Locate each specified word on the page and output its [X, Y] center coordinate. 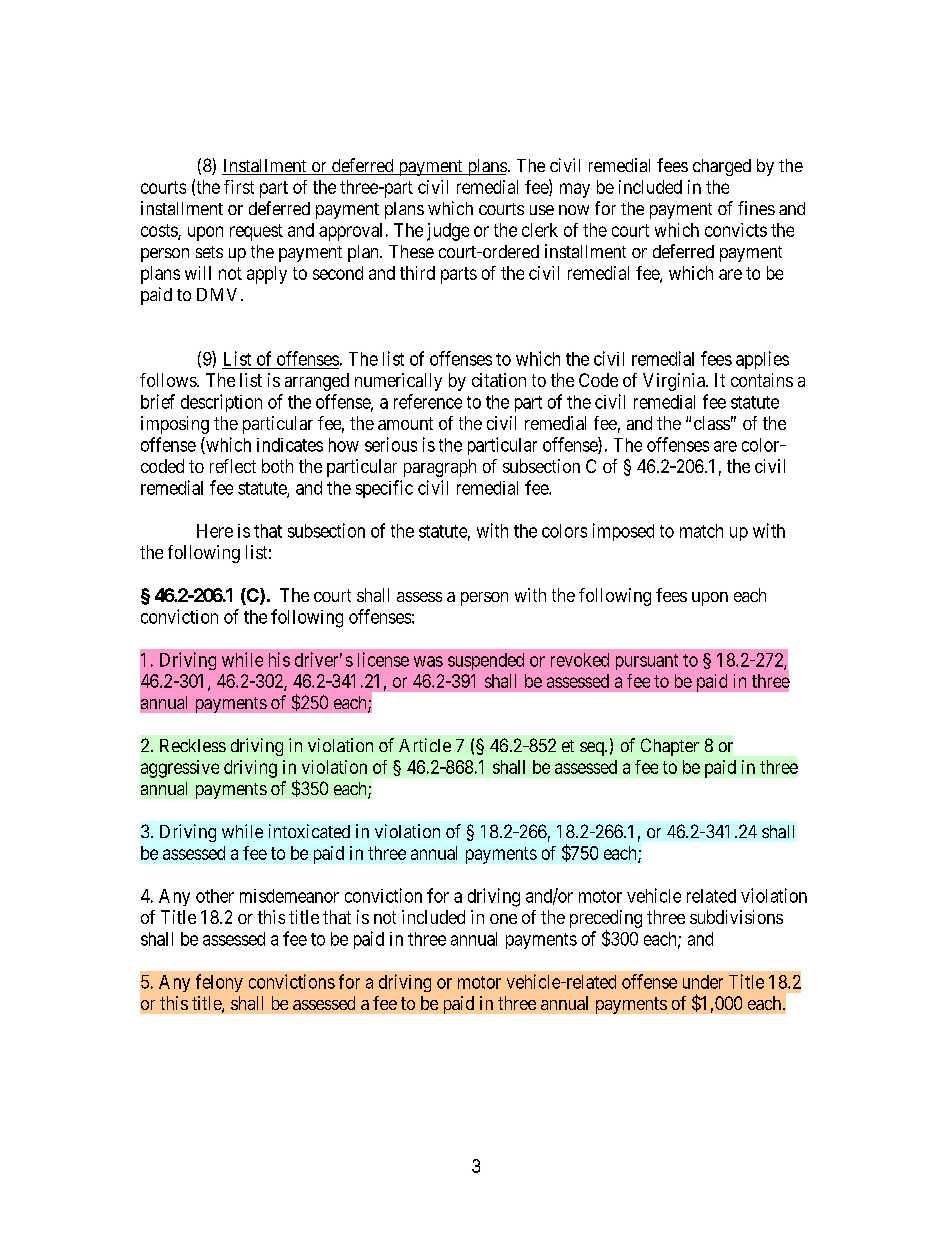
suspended [486, 661]
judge [448, 232]
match [701, 531]
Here [215, 531]
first [239, 187]
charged [722, 167]
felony [219, 983]
